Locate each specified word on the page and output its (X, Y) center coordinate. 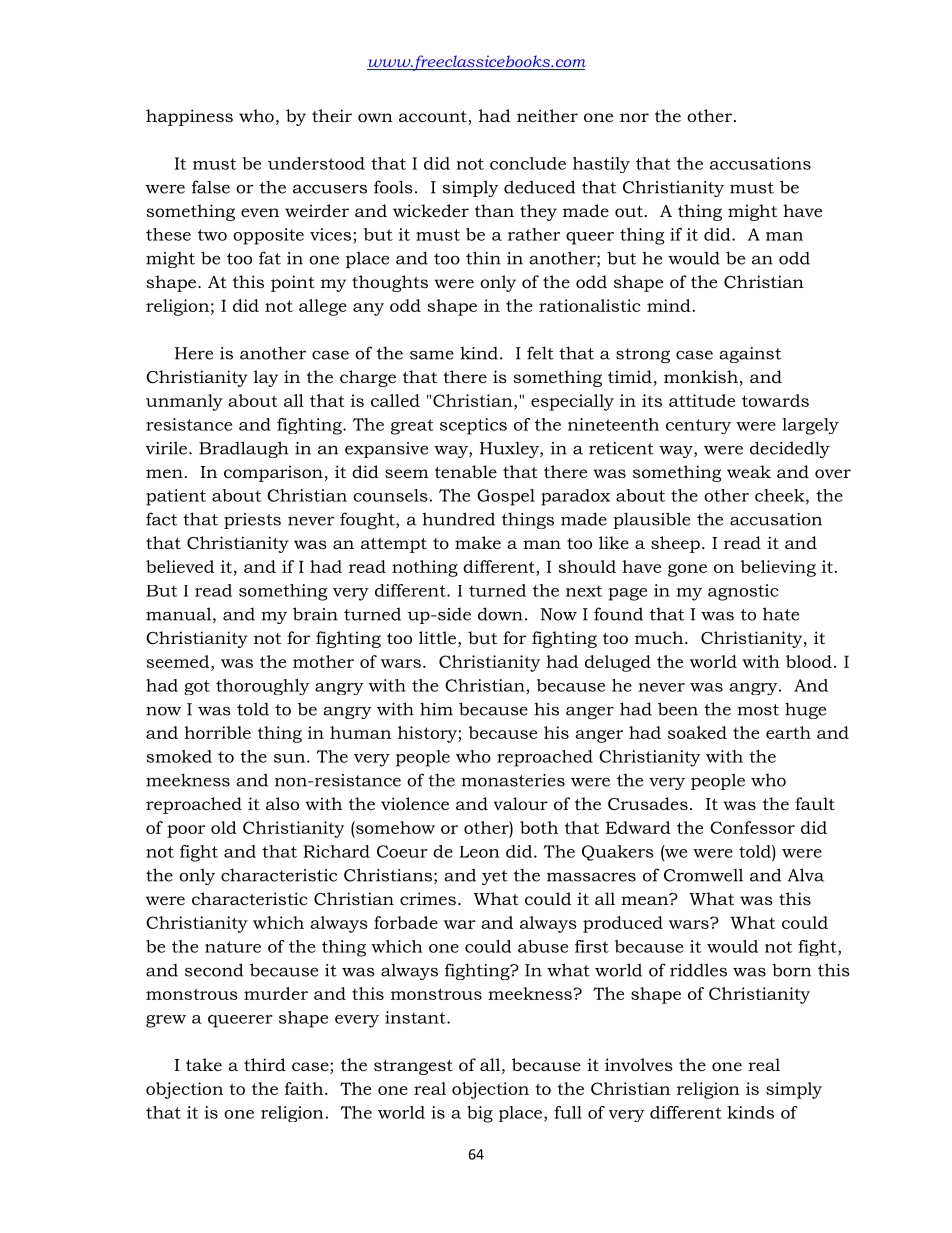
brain (315, 614)
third (265, 1064)
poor (186, 831)
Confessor (752, 827)
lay (266, 378)
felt (540, 353)
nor (634, 117)
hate (781, 614)
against (750, 355)
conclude (528, 163)
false (211, 187)
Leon (479, 852)
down (500, 614)
